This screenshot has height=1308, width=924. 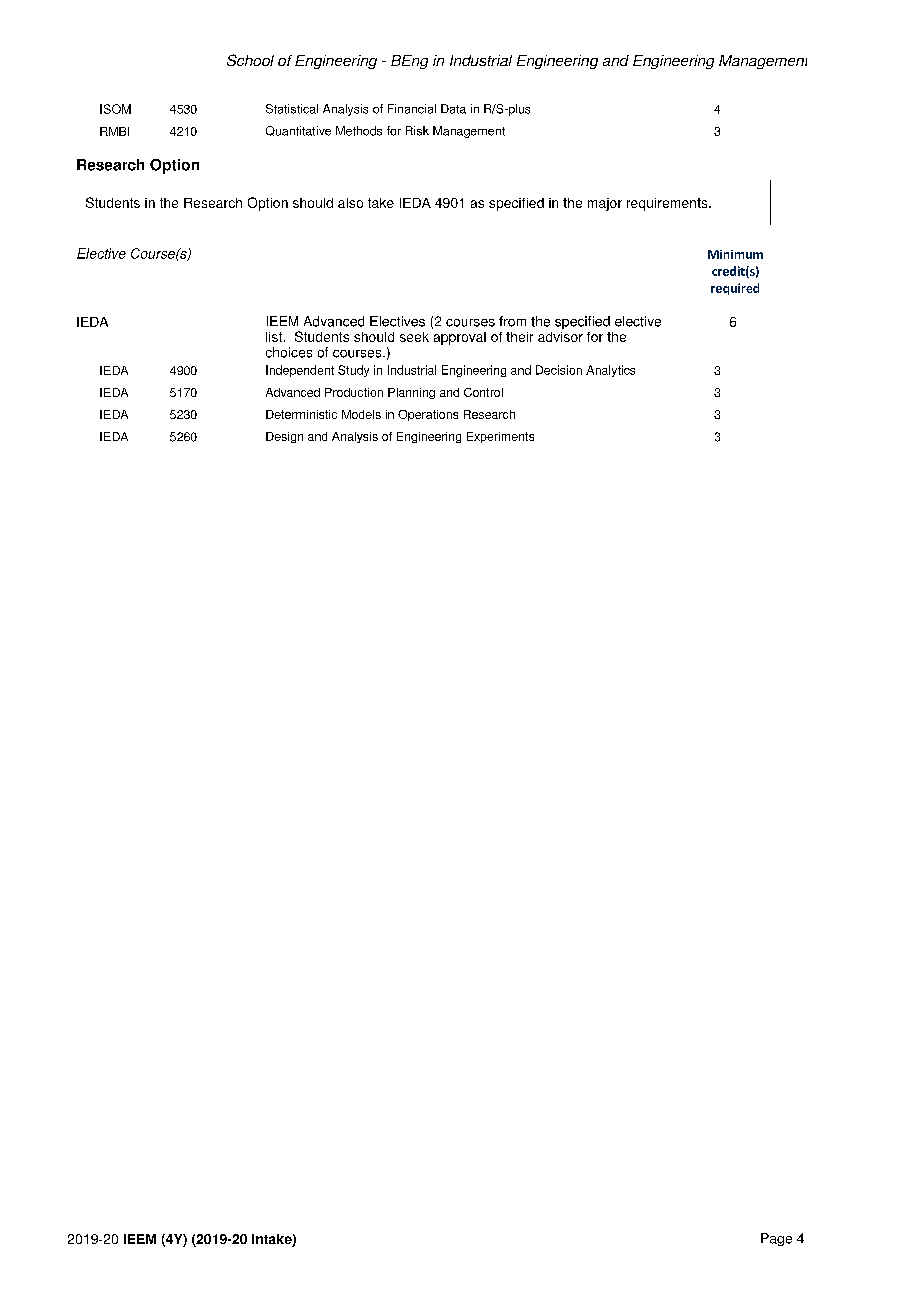 I want to click on Data, so click(x=453, y=109).
